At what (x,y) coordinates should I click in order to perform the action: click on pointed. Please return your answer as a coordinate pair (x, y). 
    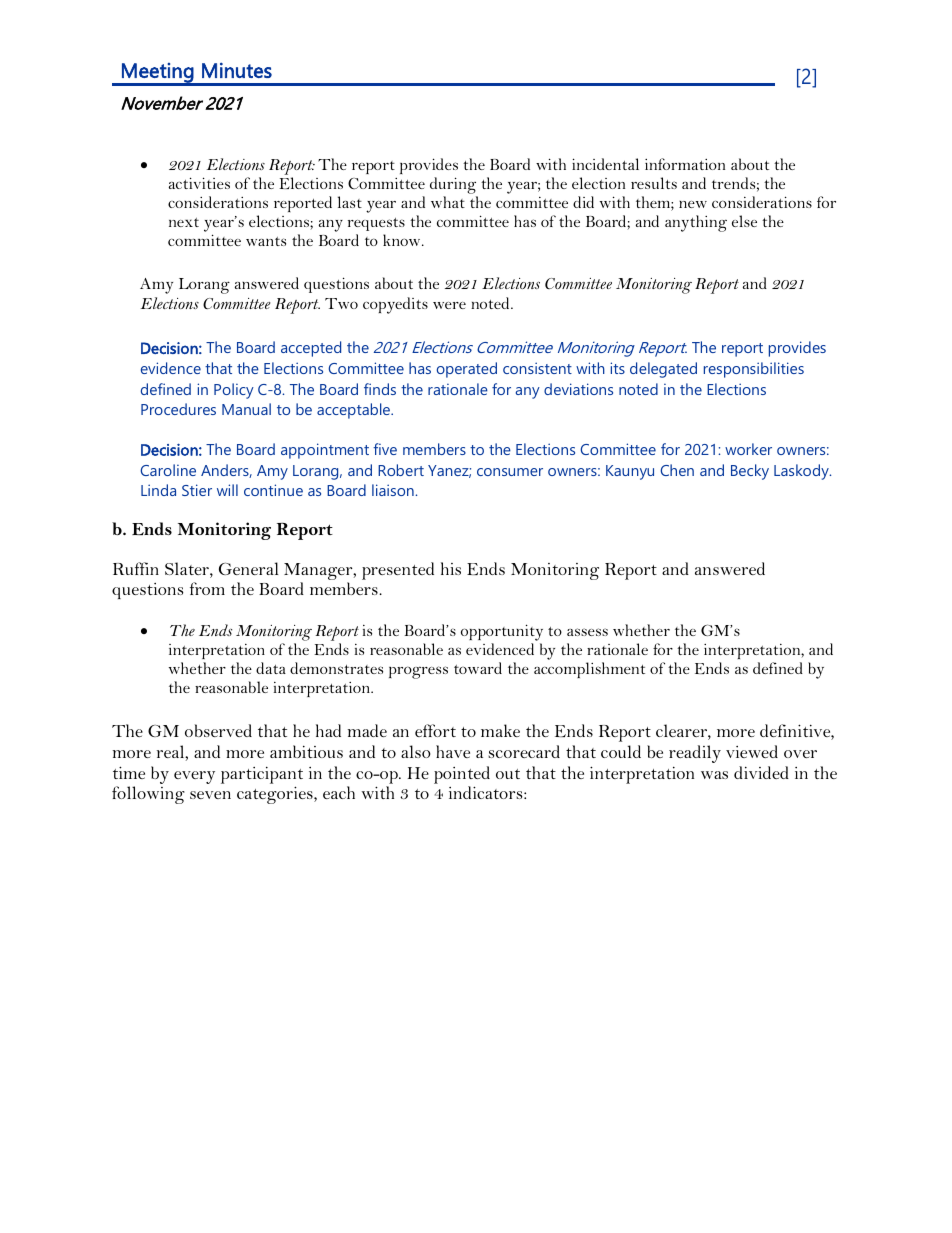
    Looking at the image, I should click on (462, 775).
